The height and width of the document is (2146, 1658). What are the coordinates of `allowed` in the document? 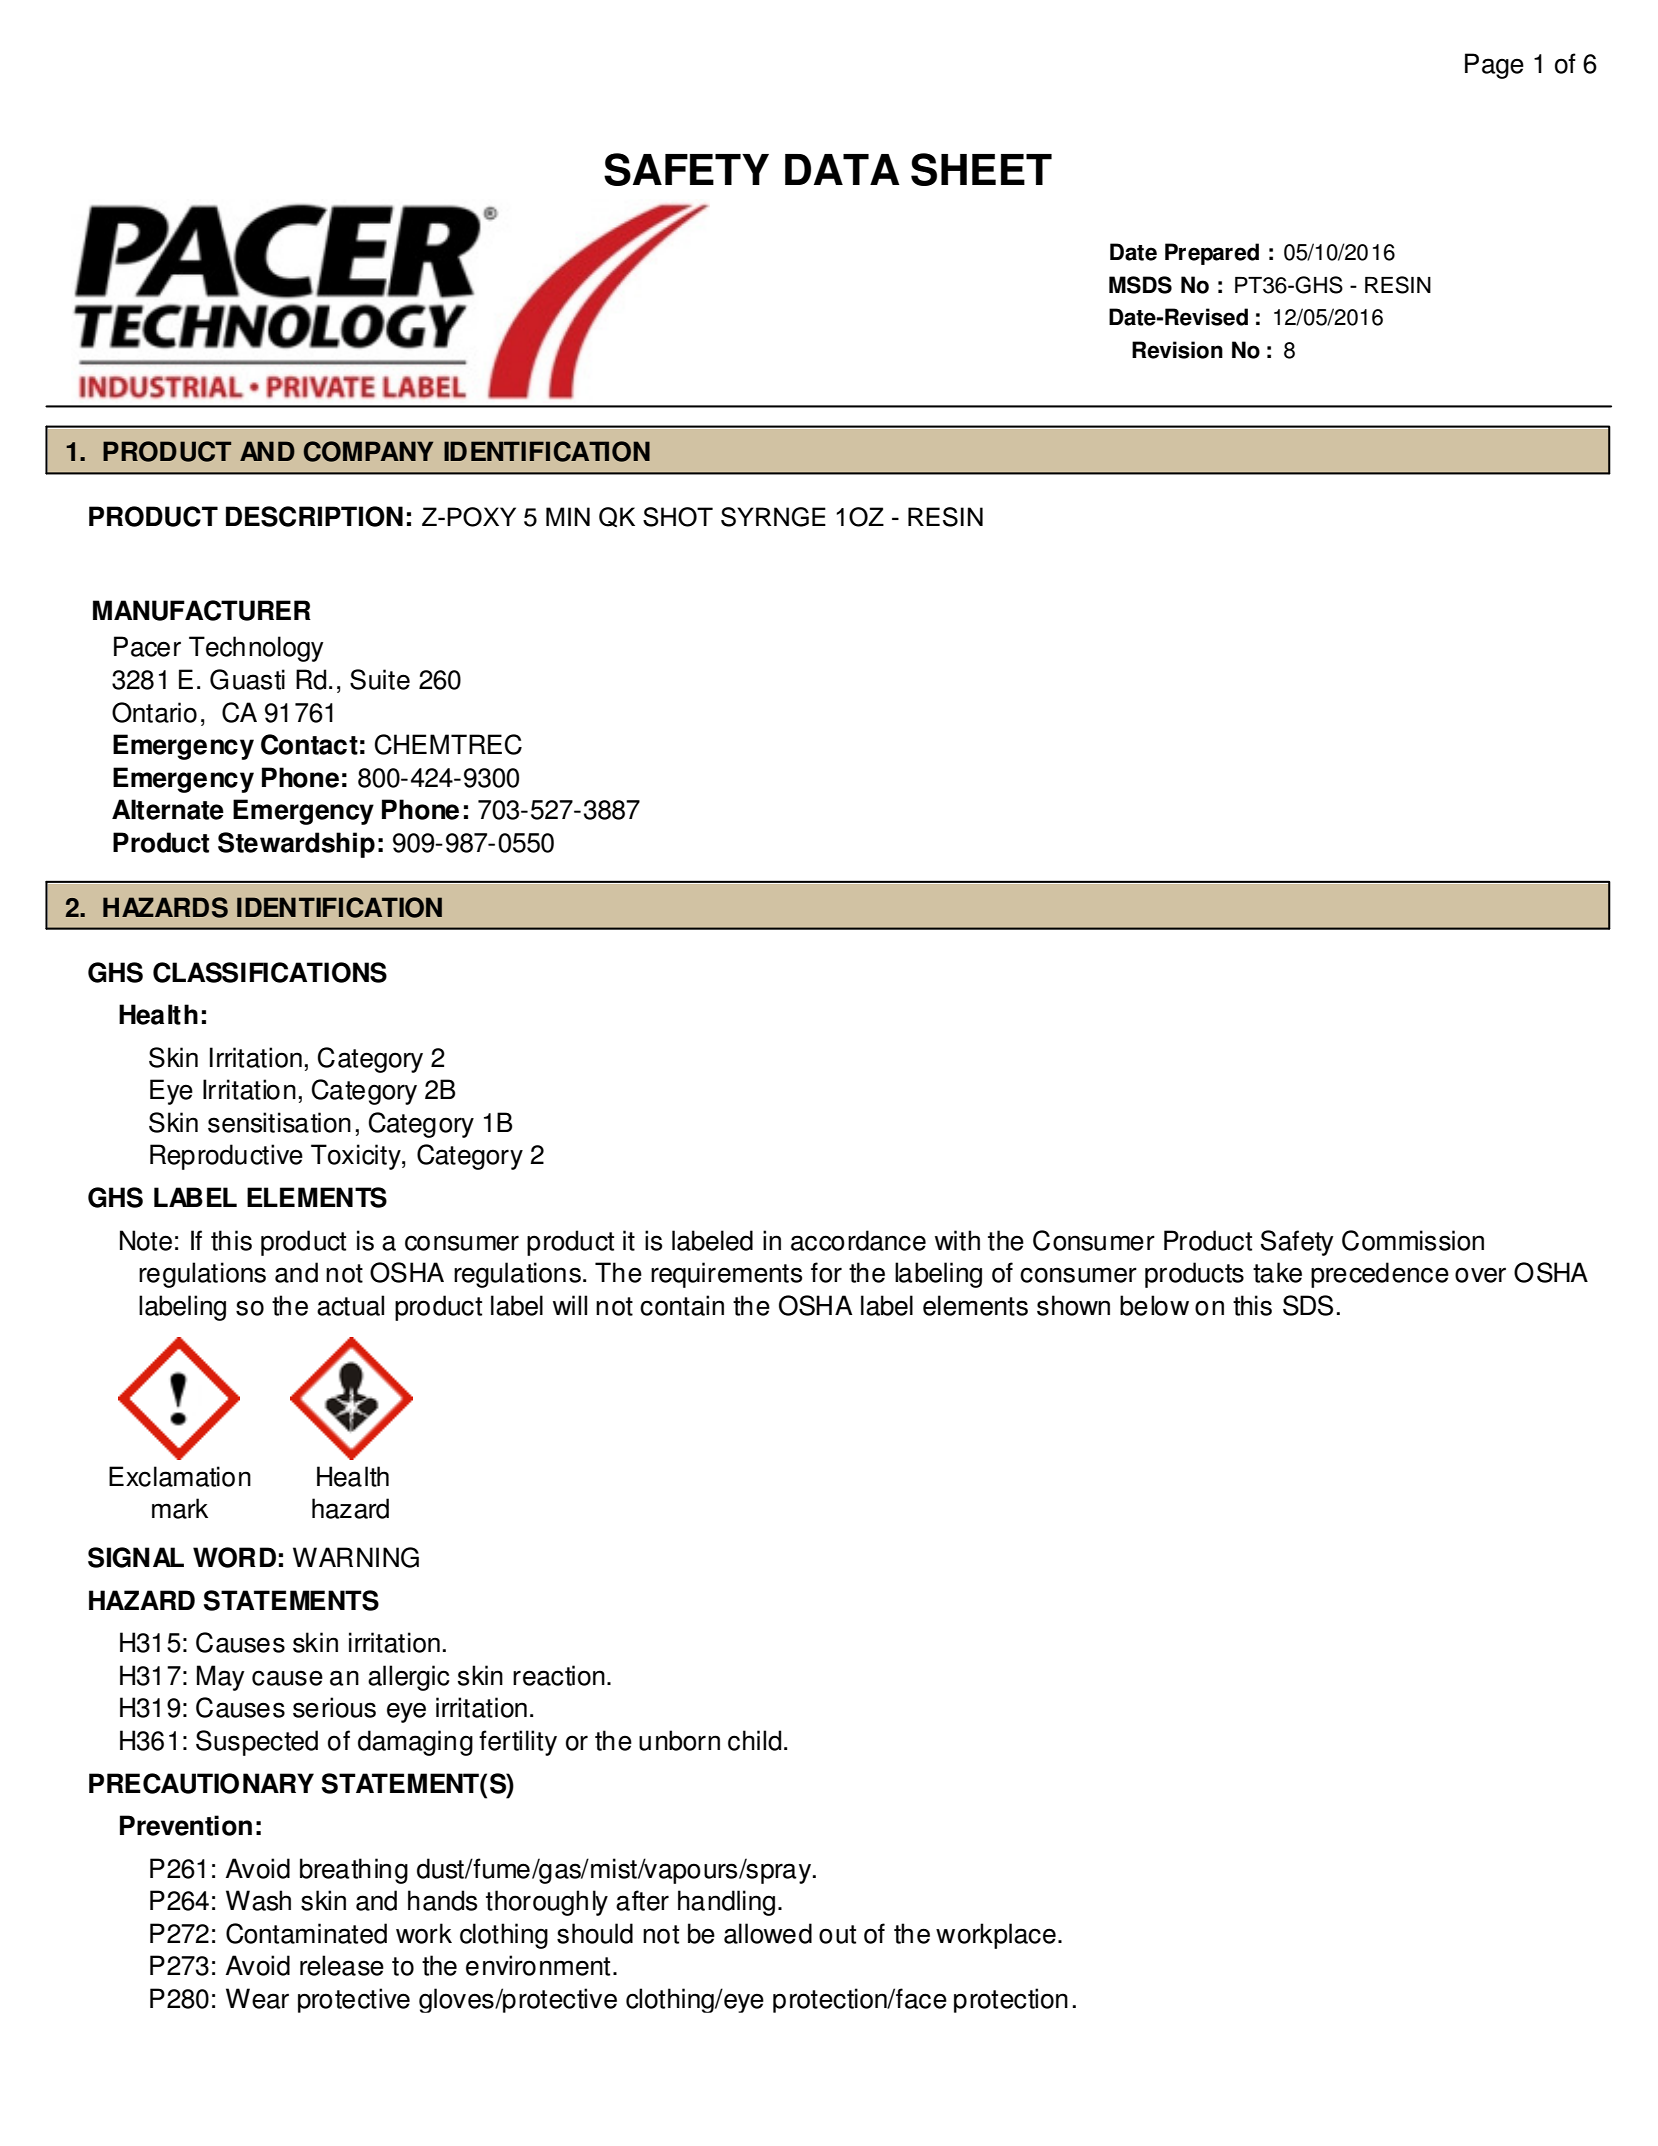 It's located at (768, 1933).
